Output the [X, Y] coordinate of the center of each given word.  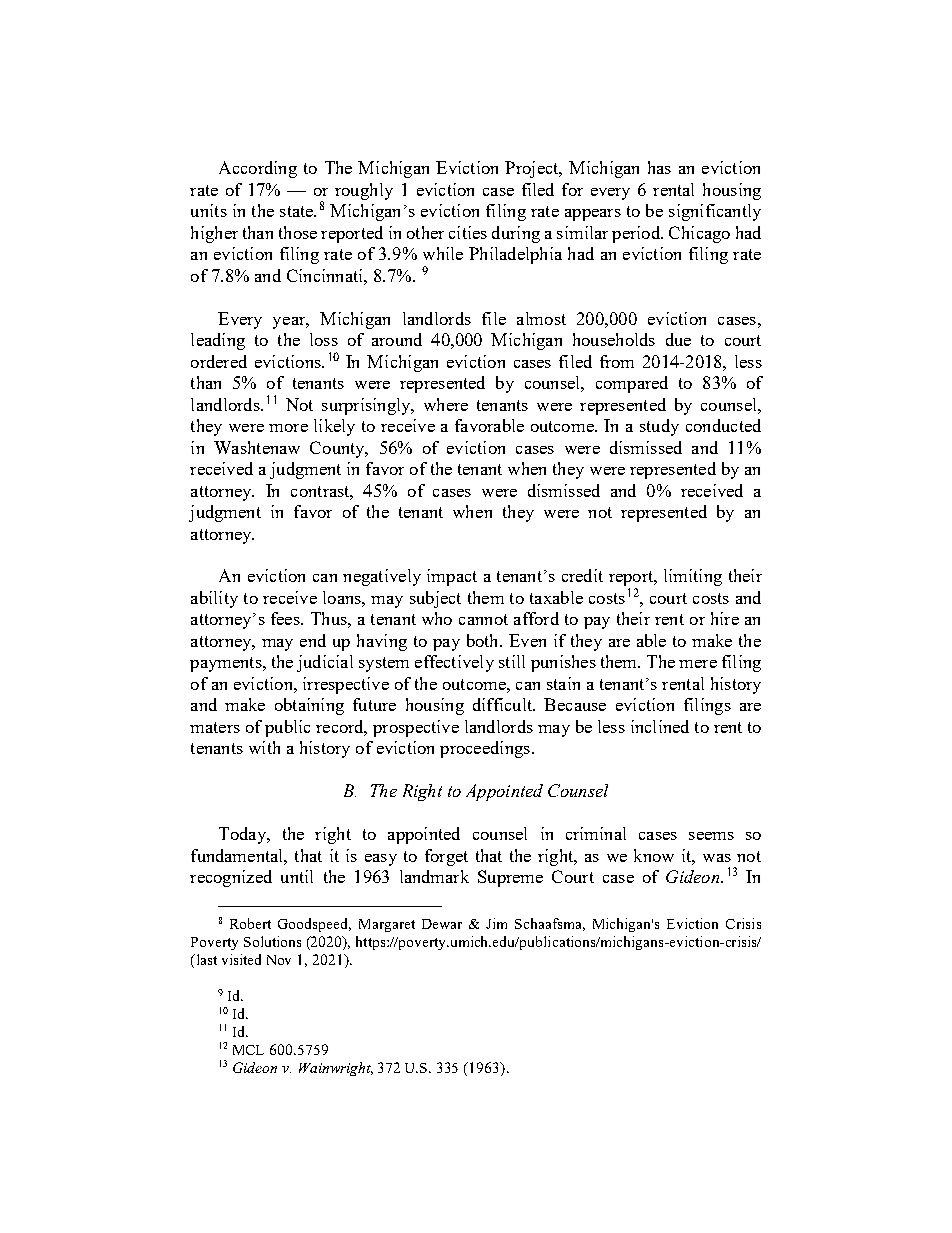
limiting [693, 577]
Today [243, 835]
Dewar [442, 924]
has [659, 167]
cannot [483, 619]
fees [286, 618]
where [446, 404]
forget [446, 857]
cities [468, 232]
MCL [248, 1050]
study [659, 427]
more [288, 428]
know [654, 855]
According [258, 169]
